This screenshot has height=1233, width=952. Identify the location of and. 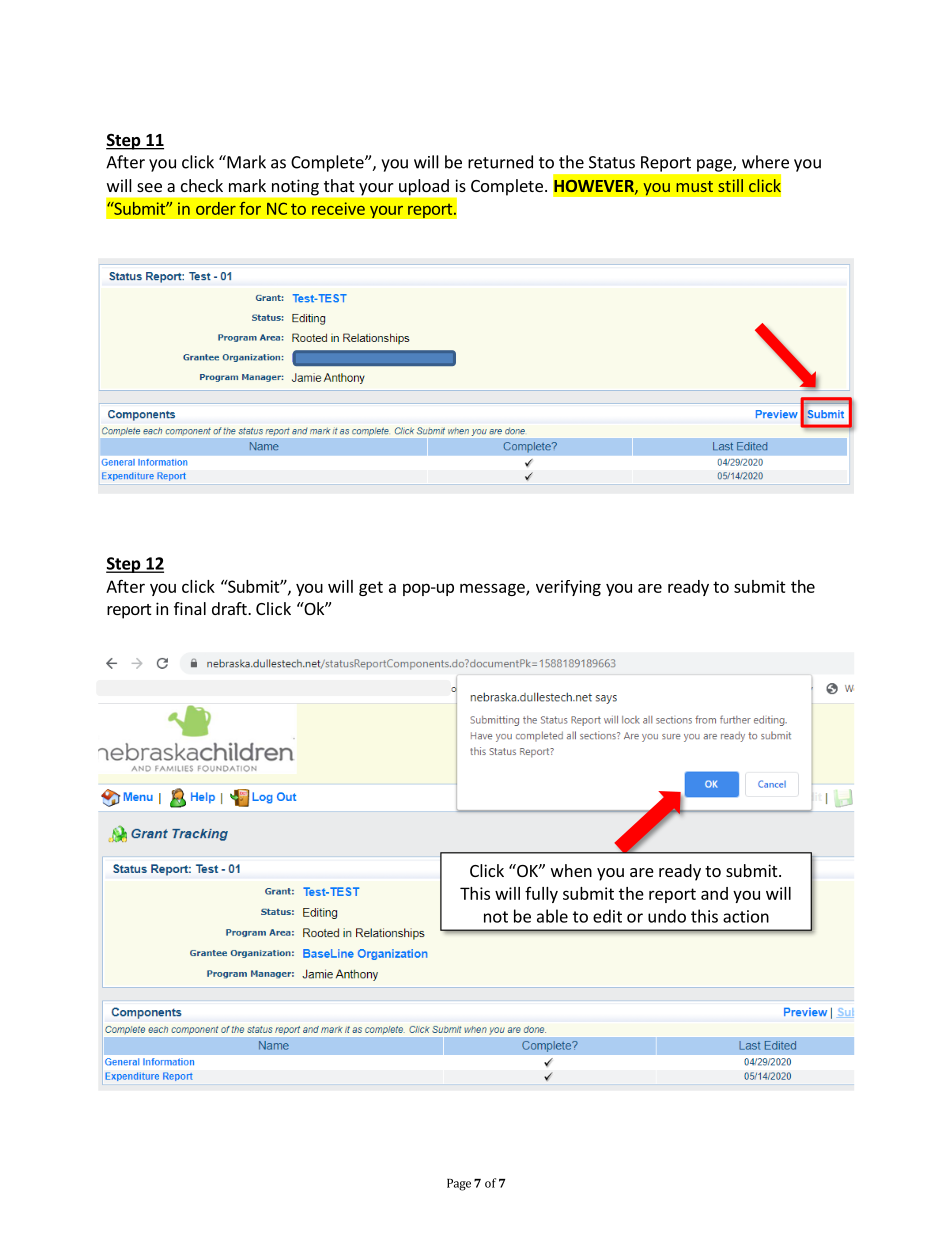
(714, 893).
